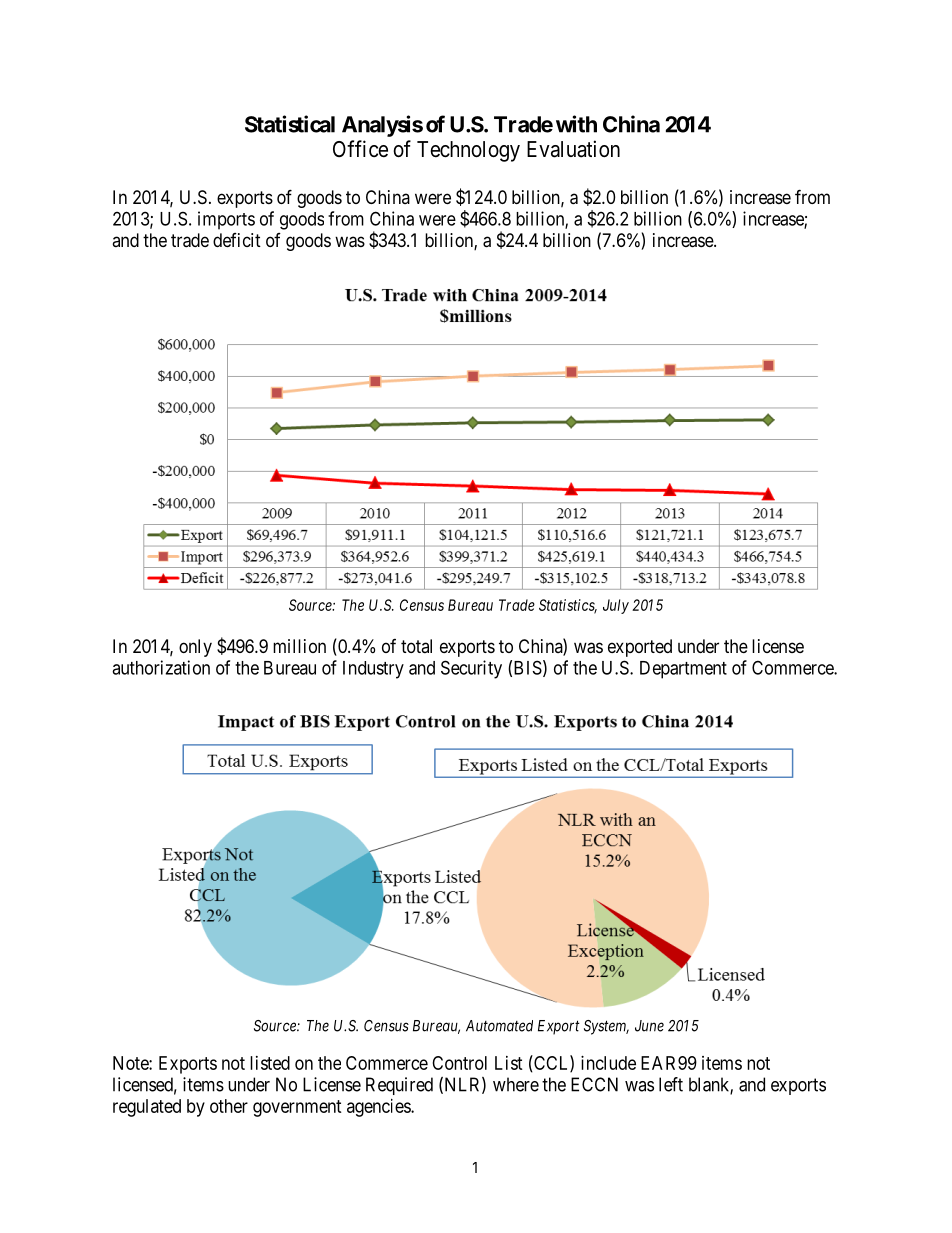  I want to click on Required, so click(399, 1086).
